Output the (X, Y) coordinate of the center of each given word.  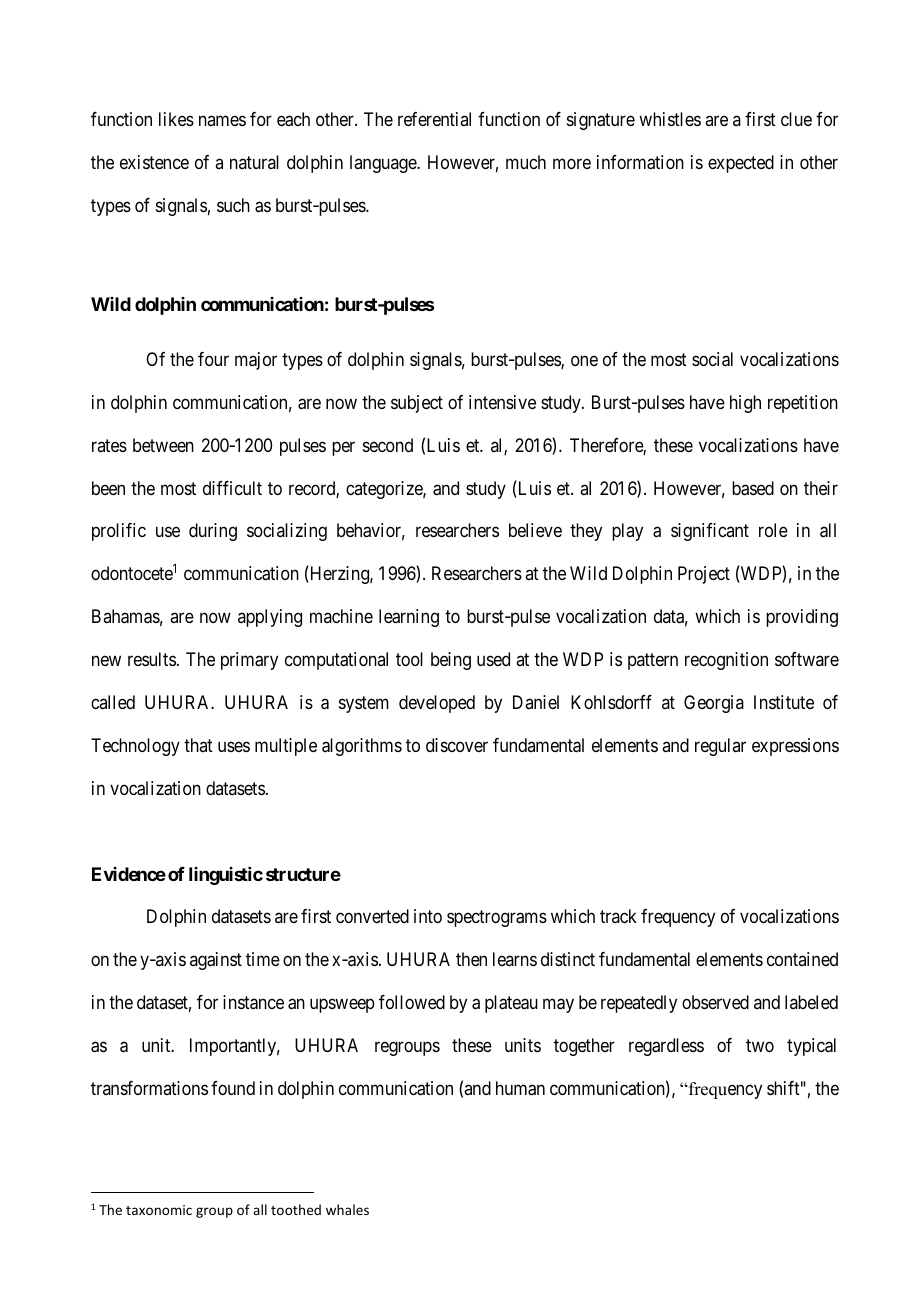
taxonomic (159, 1210)
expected (741, 164)
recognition (726, 661)
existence (154, 162)
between (163, 445)
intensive (502, 402)
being (451, 661)
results (152, 659)
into (428, 916)
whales (347, 1209)
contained (802, 959)
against (216, 961)
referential (434, 119)
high (745, 404)
